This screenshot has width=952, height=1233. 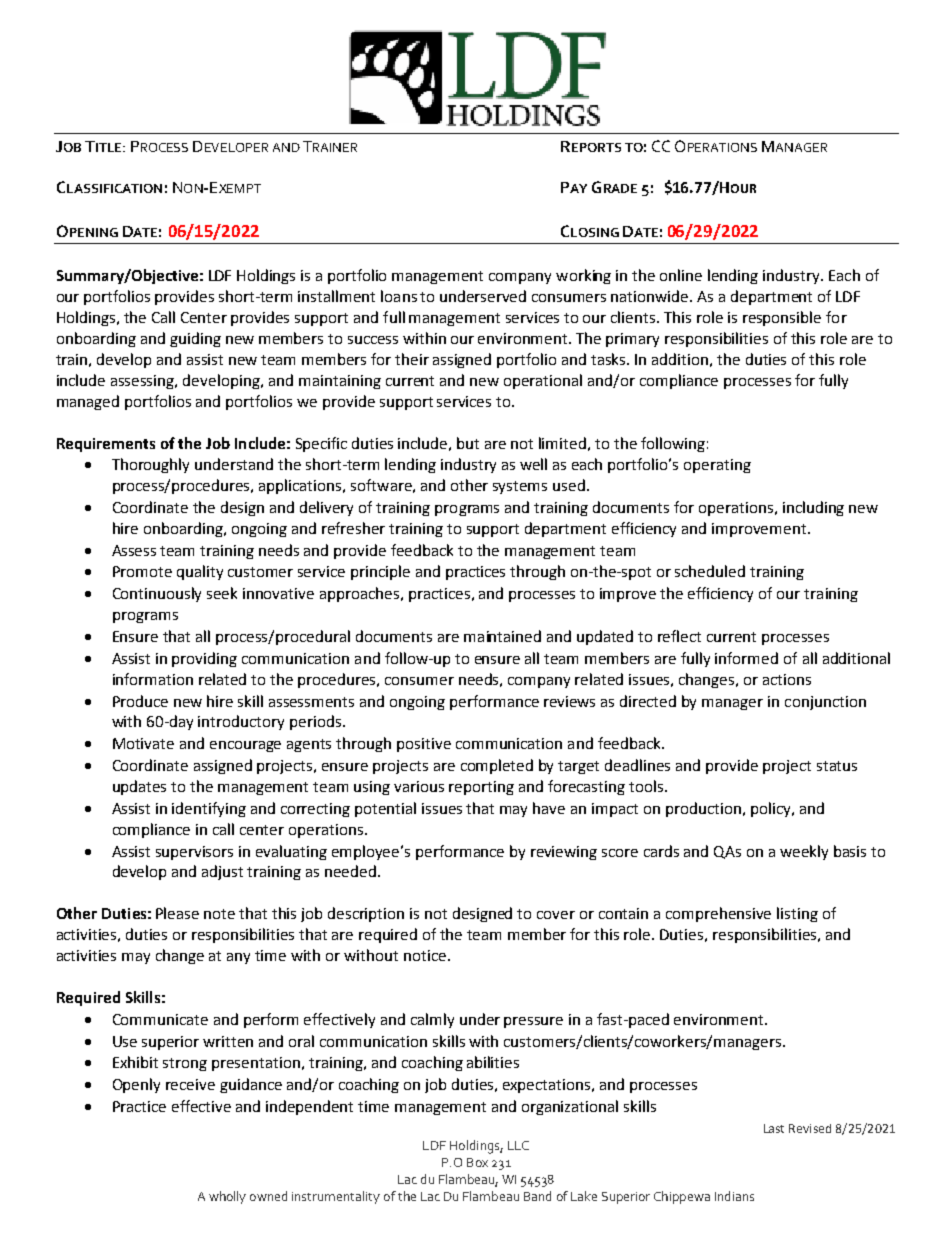 I want to click on responsible, so click(x=782, y=318).
